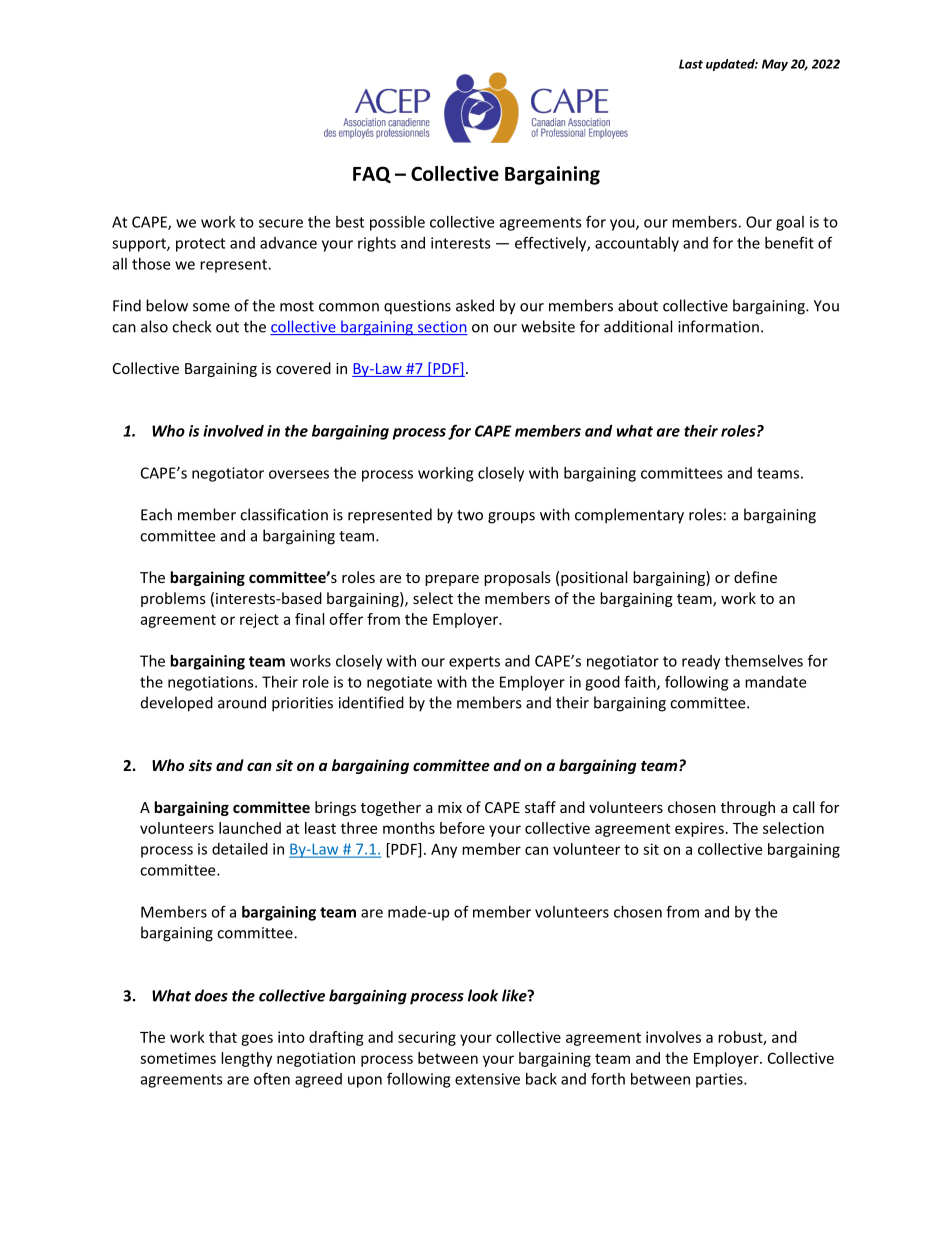  Describe the element at coordinates (441, 328) in the screenshot. I see `section` at that location.
